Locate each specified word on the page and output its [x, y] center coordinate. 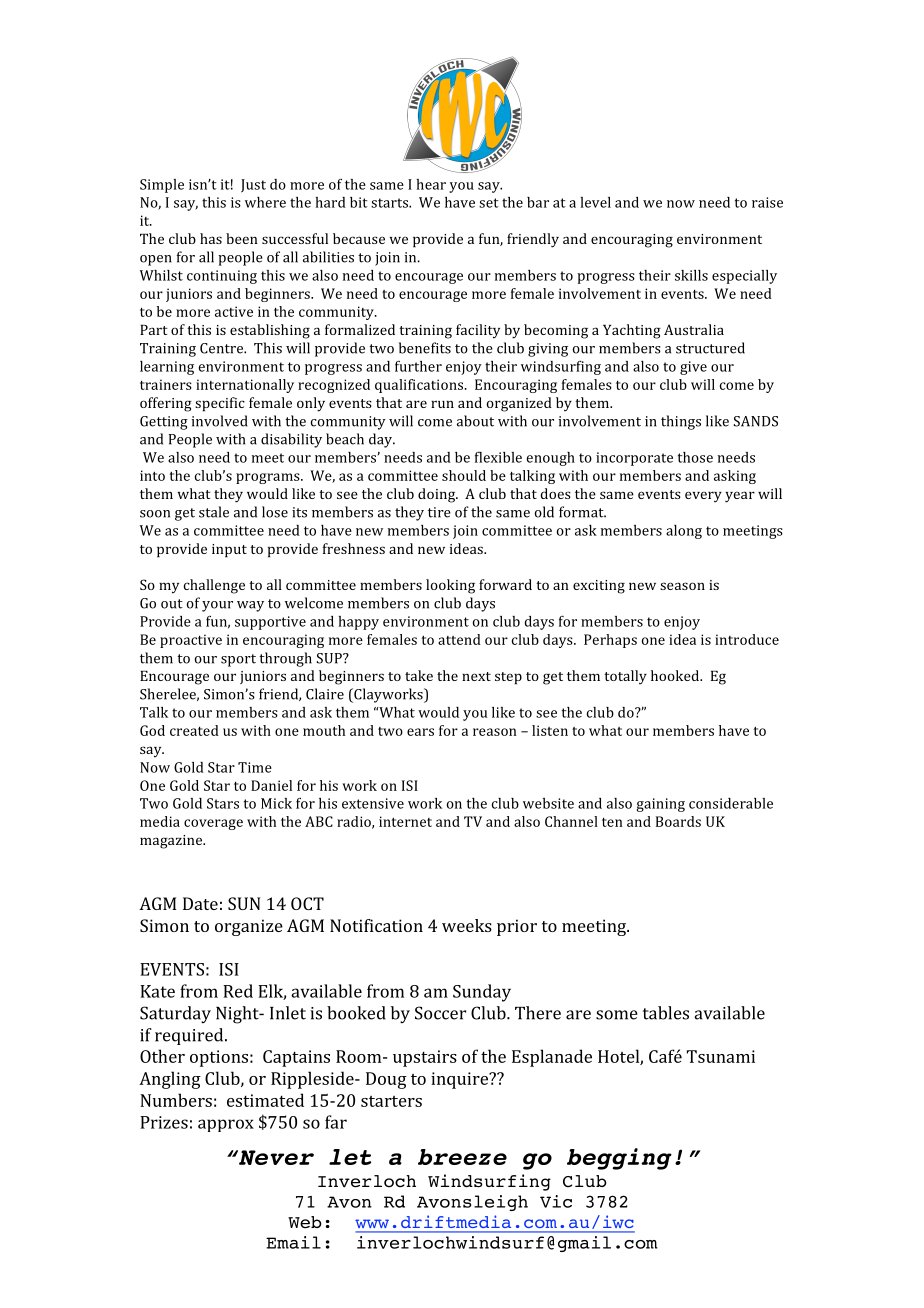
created [194, 730]
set [489, 203]
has [211, 238]
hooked [676, 675]
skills [691, 275]
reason [495, 732]
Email [293, 1242]
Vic [556, 1201]
